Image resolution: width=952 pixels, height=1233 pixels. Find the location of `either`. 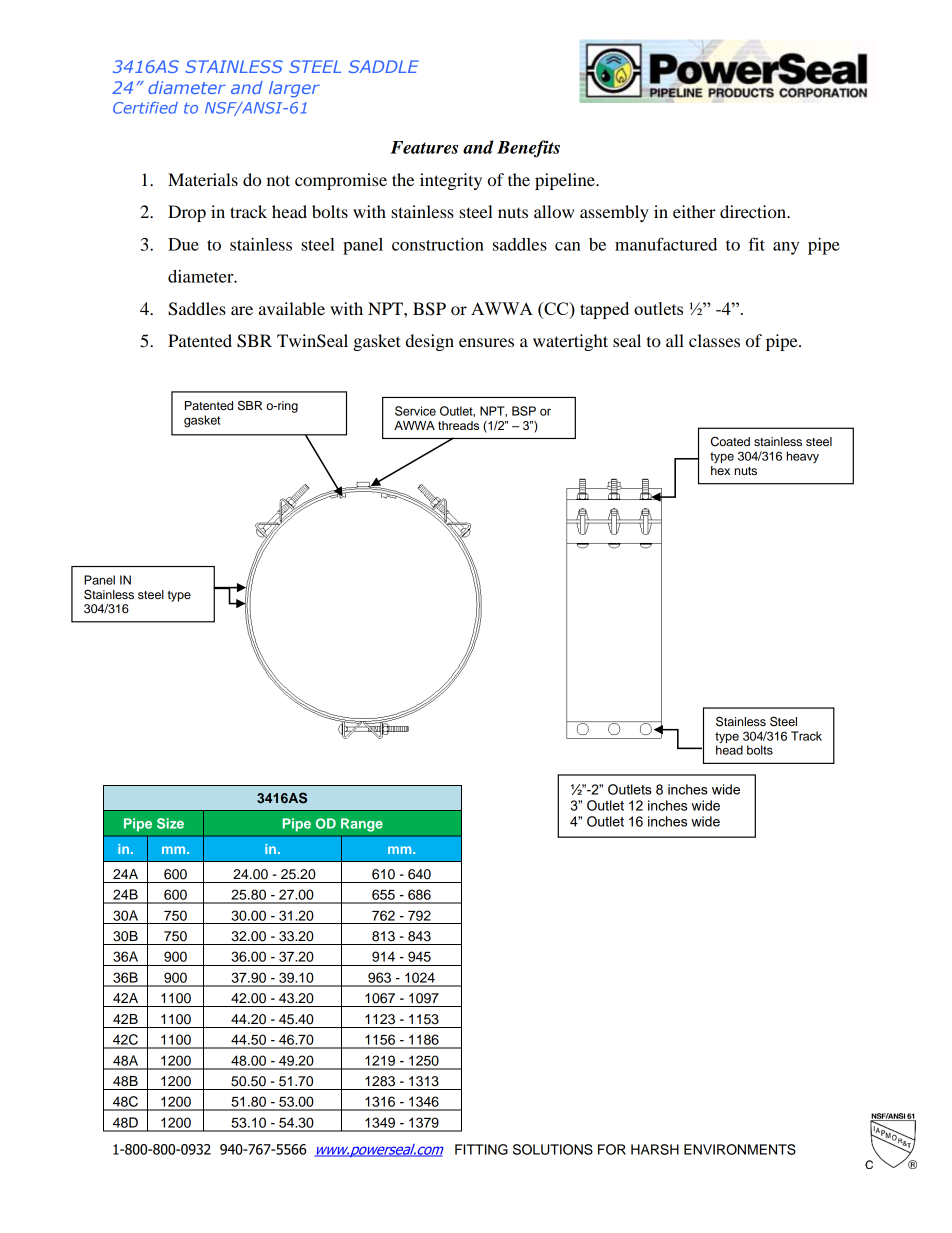

either is located at coordinates (694, 211).
